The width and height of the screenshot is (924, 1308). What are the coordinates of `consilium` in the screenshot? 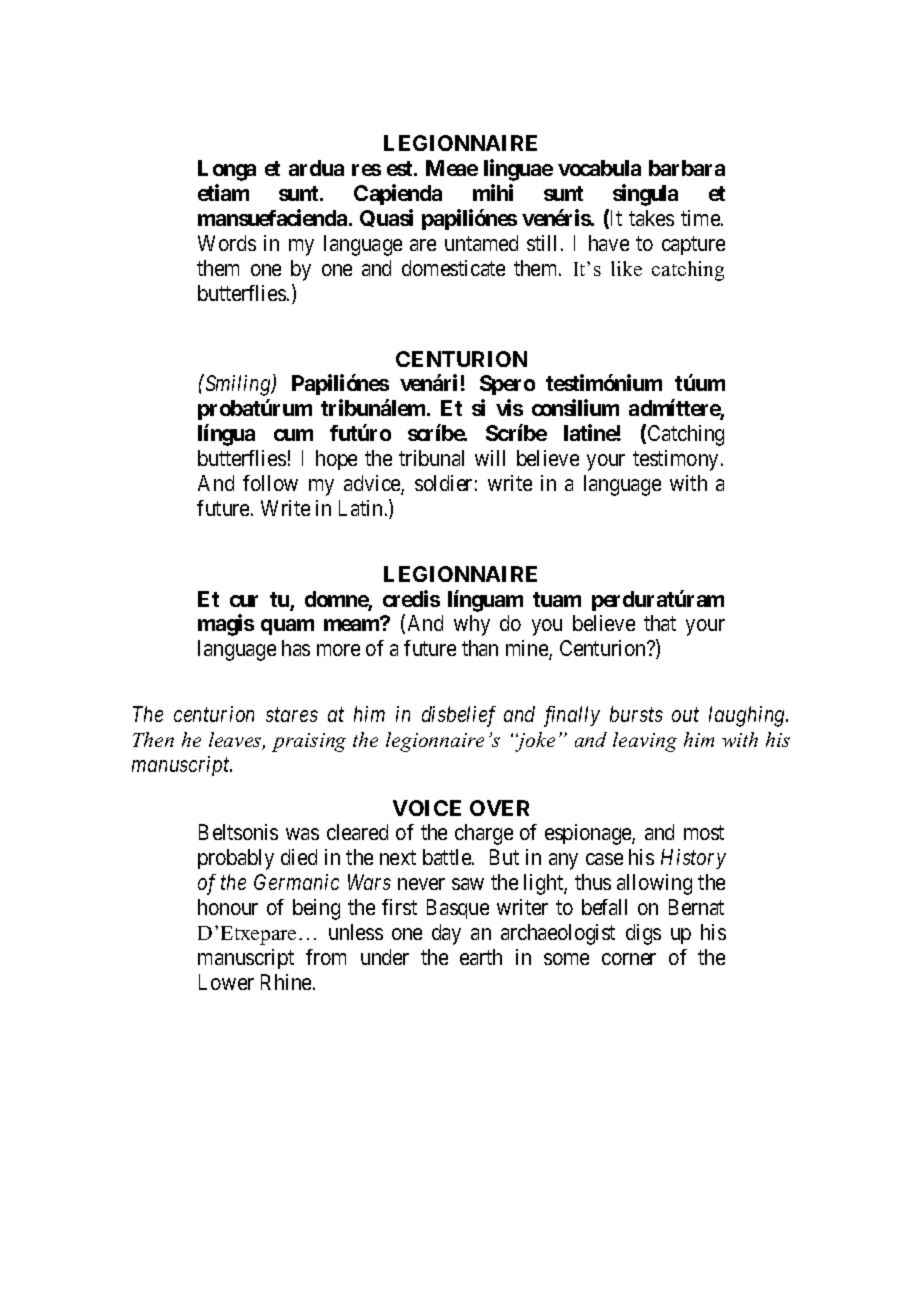 It's located at (575, 408).
